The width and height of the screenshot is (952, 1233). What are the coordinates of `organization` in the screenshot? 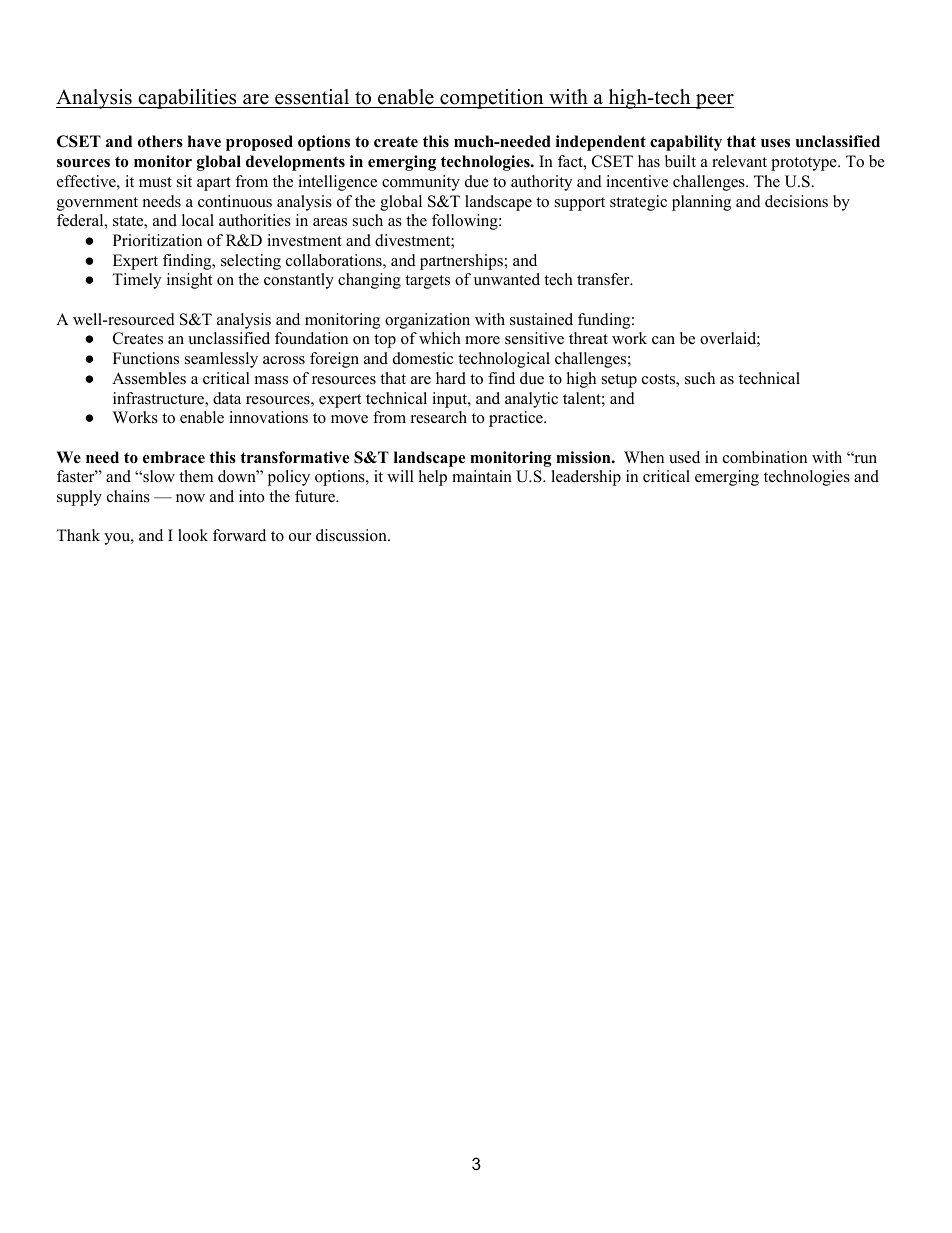 It's located at (427, 321).
